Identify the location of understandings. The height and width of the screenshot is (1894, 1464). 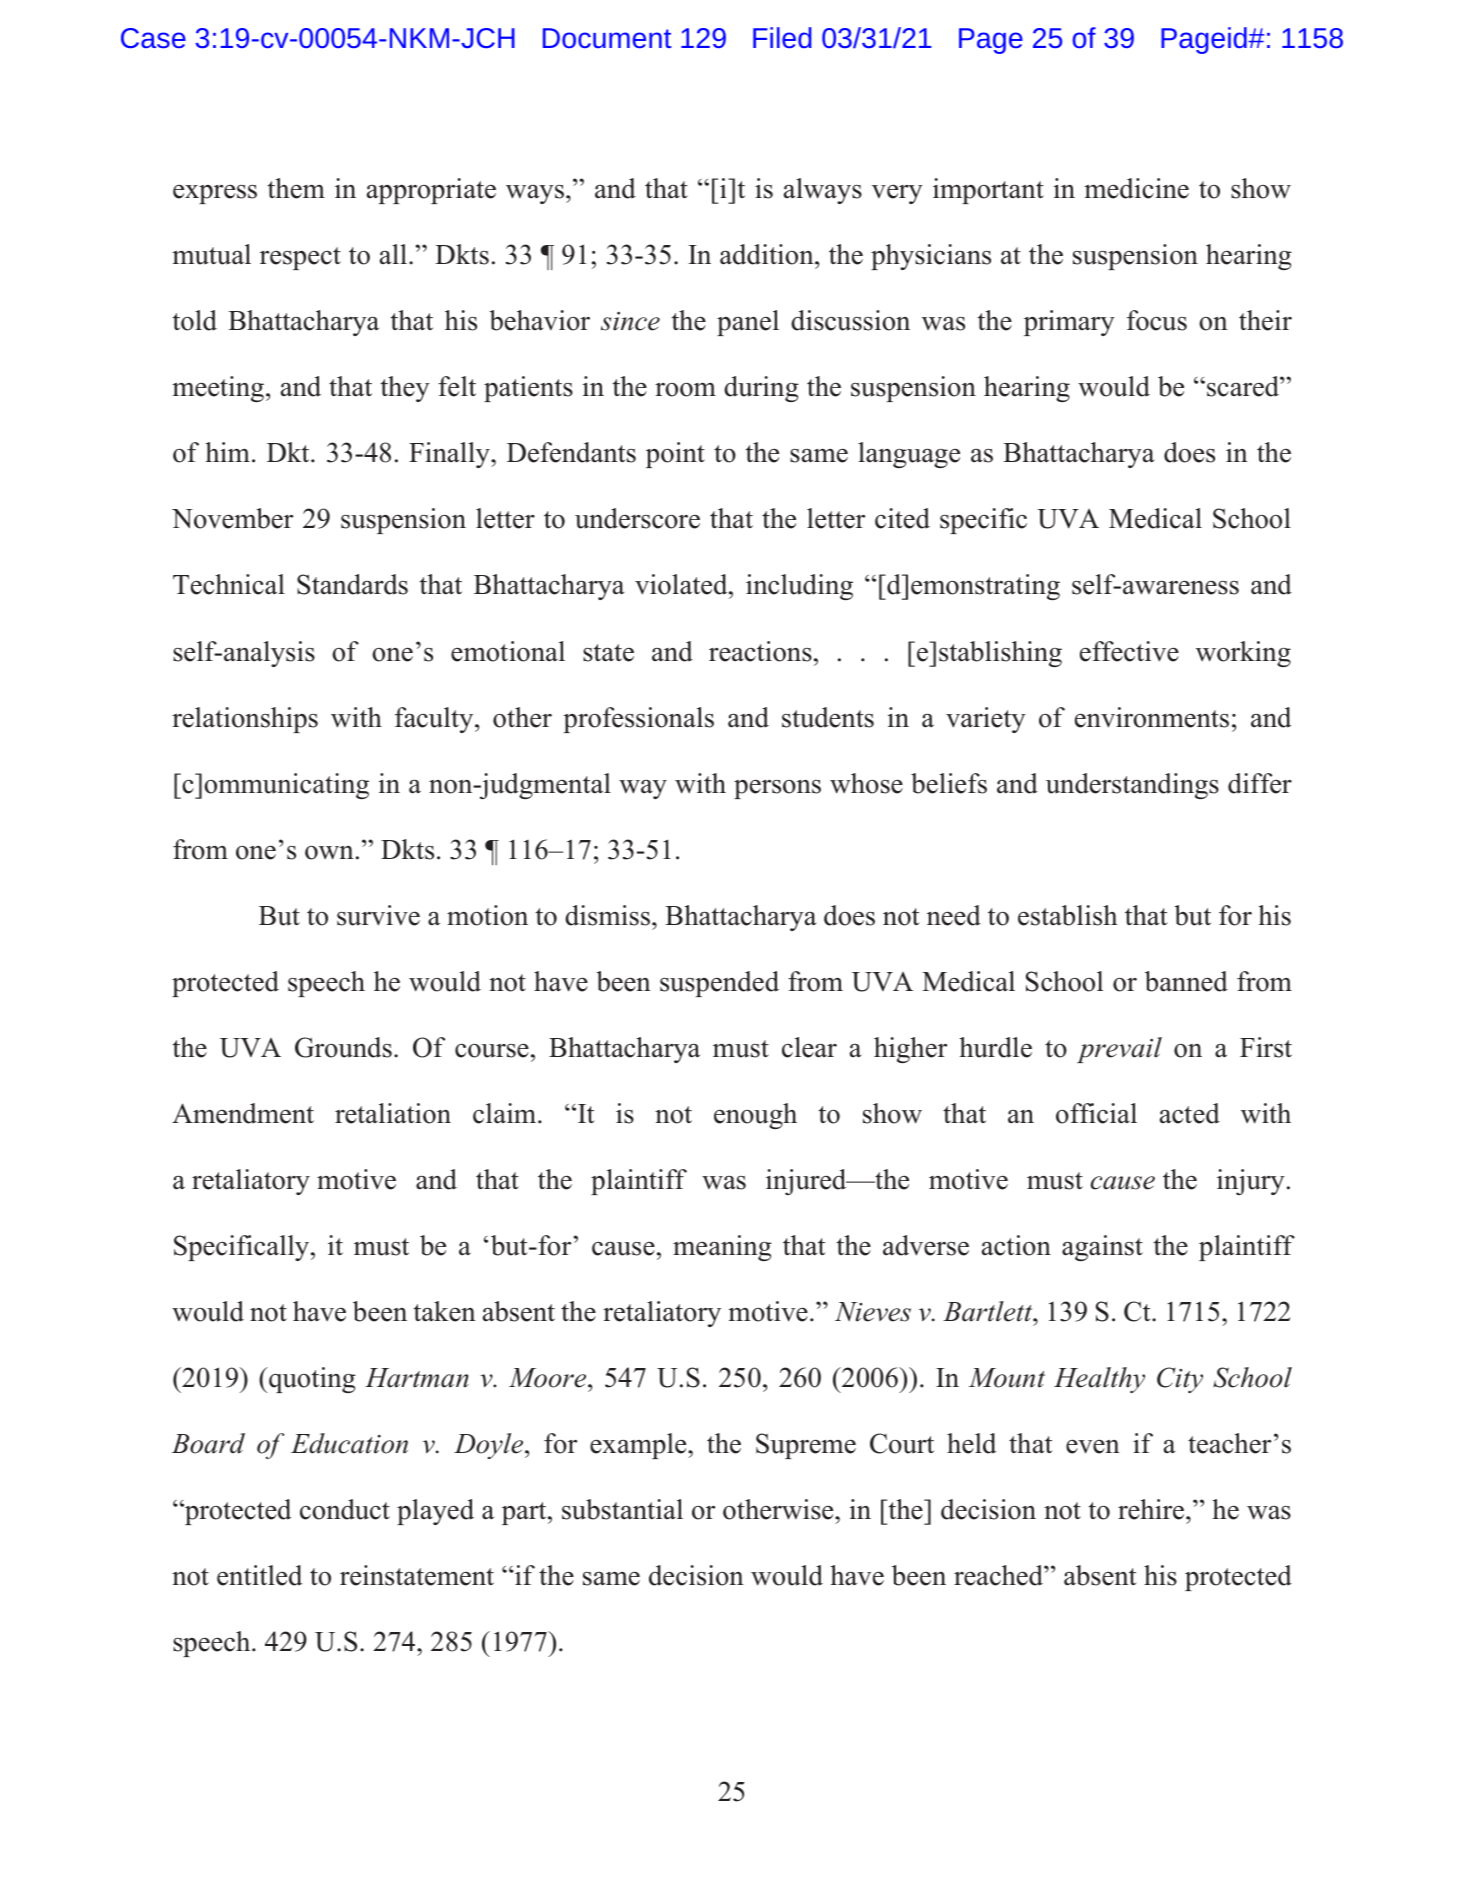
(1132, 786).
